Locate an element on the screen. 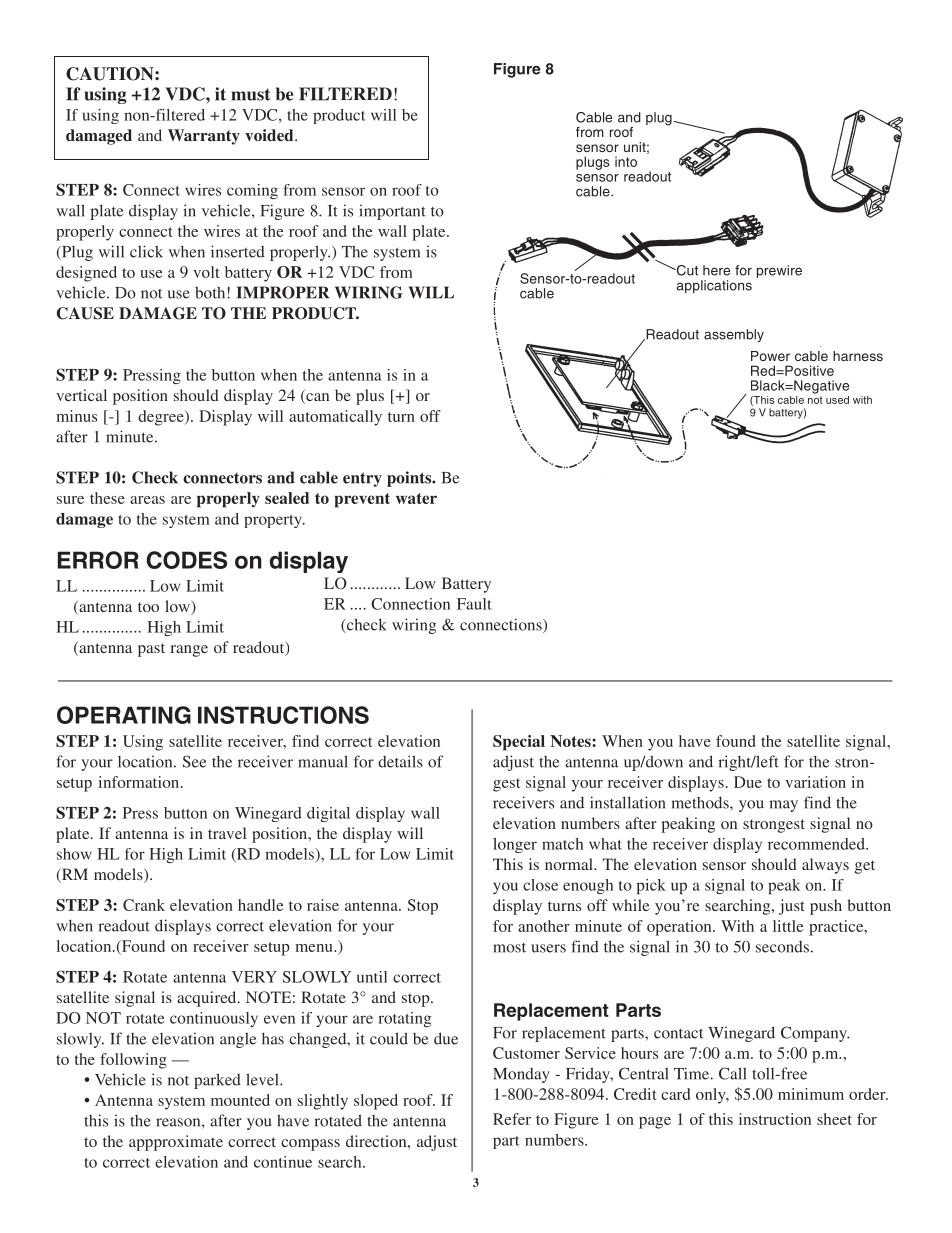 The width and height of the screenshot is (952, 1233). Fault is located at coordinates (474, 604).
